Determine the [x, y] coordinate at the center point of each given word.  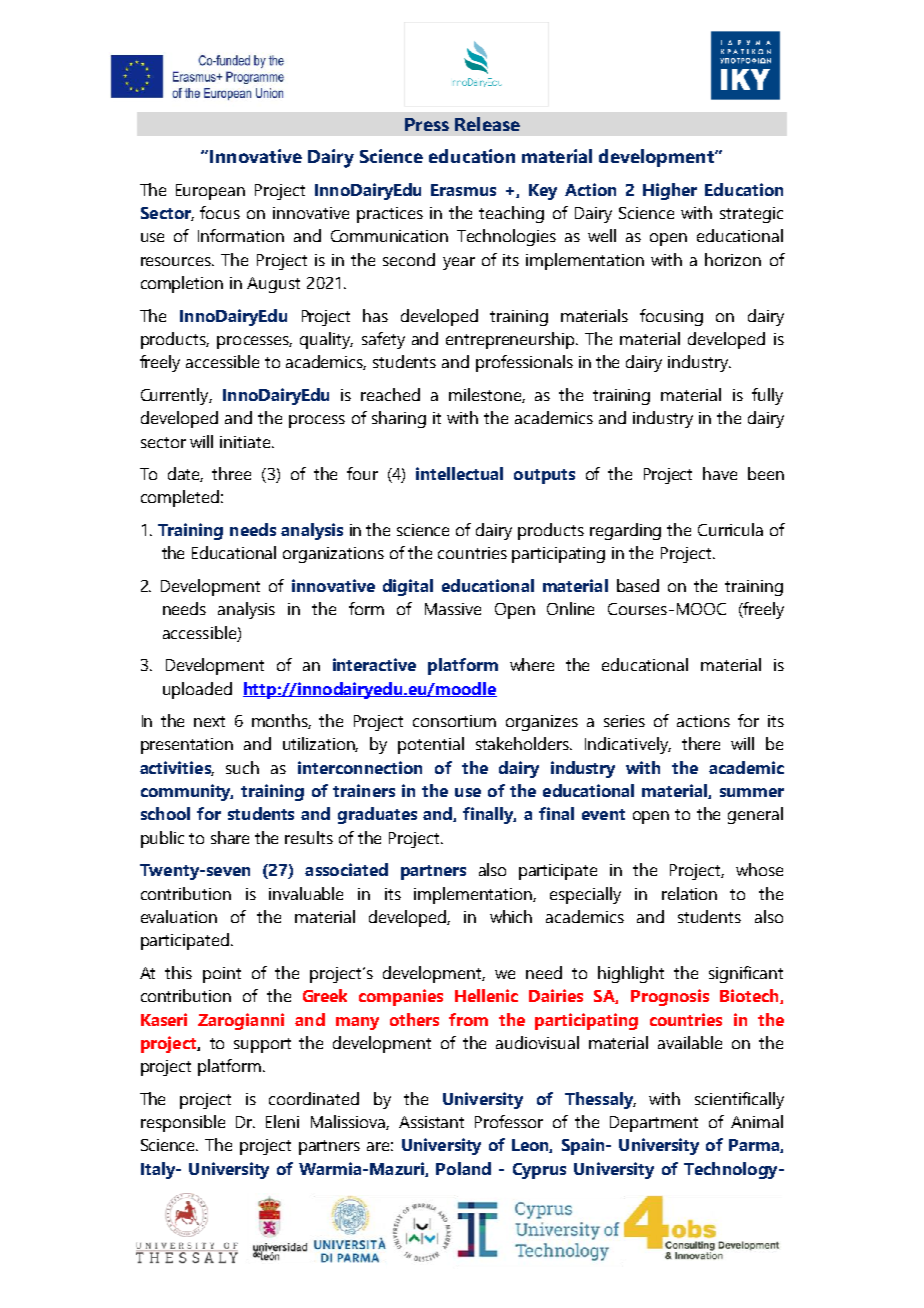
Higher [670, 191]
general [755, 815]
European [210, 192]
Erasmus [463, 190]
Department [654, 1124]
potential [431, 745]
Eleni [282, 1121]
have [720, 473]
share [230, 837]
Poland [463, 1168]
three [231, 473]
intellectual [459, 473]
